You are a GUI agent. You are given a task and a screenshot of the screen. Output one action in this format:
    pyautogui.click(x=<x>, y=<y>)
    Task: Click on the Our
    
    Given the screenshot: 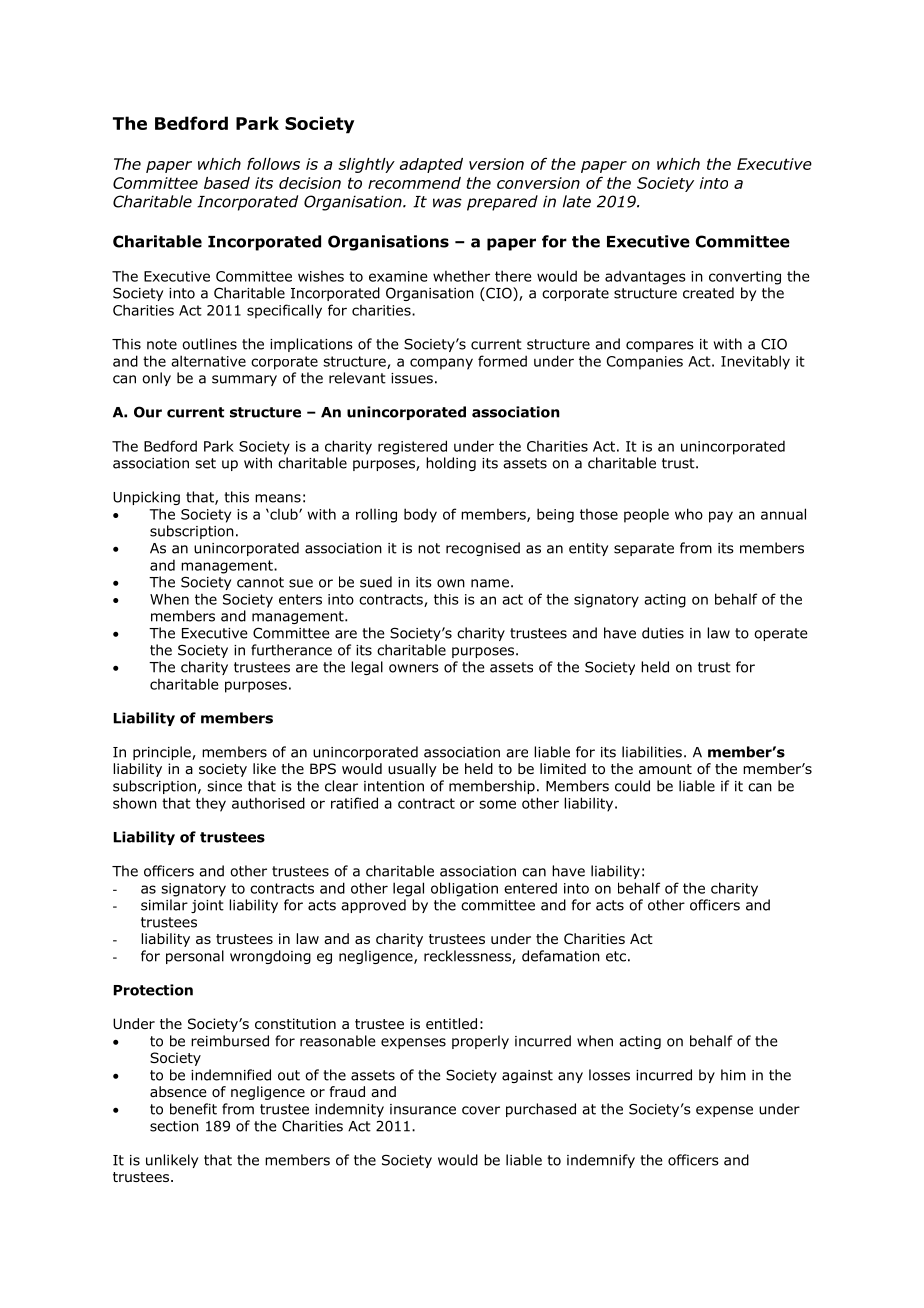 What is the action you would take?
    pyautogui.click(x=148, y=412)
